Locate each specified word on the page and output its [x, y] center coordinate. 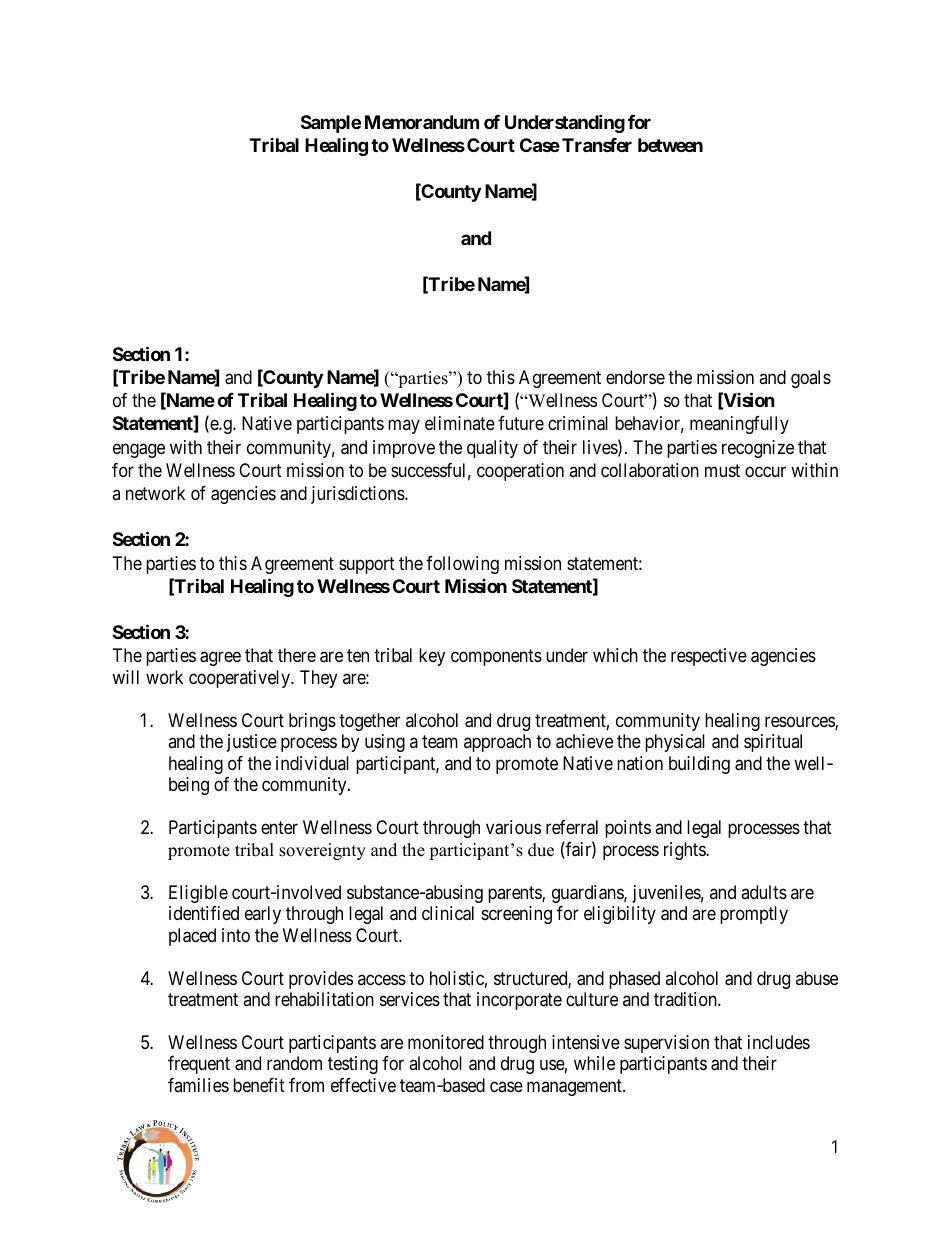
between [670, 145]
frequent [199, 1065]
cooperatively [240, 679]
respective [709, 657]
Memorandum [422, 122]
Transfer [597, 145]
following [462, 565]
